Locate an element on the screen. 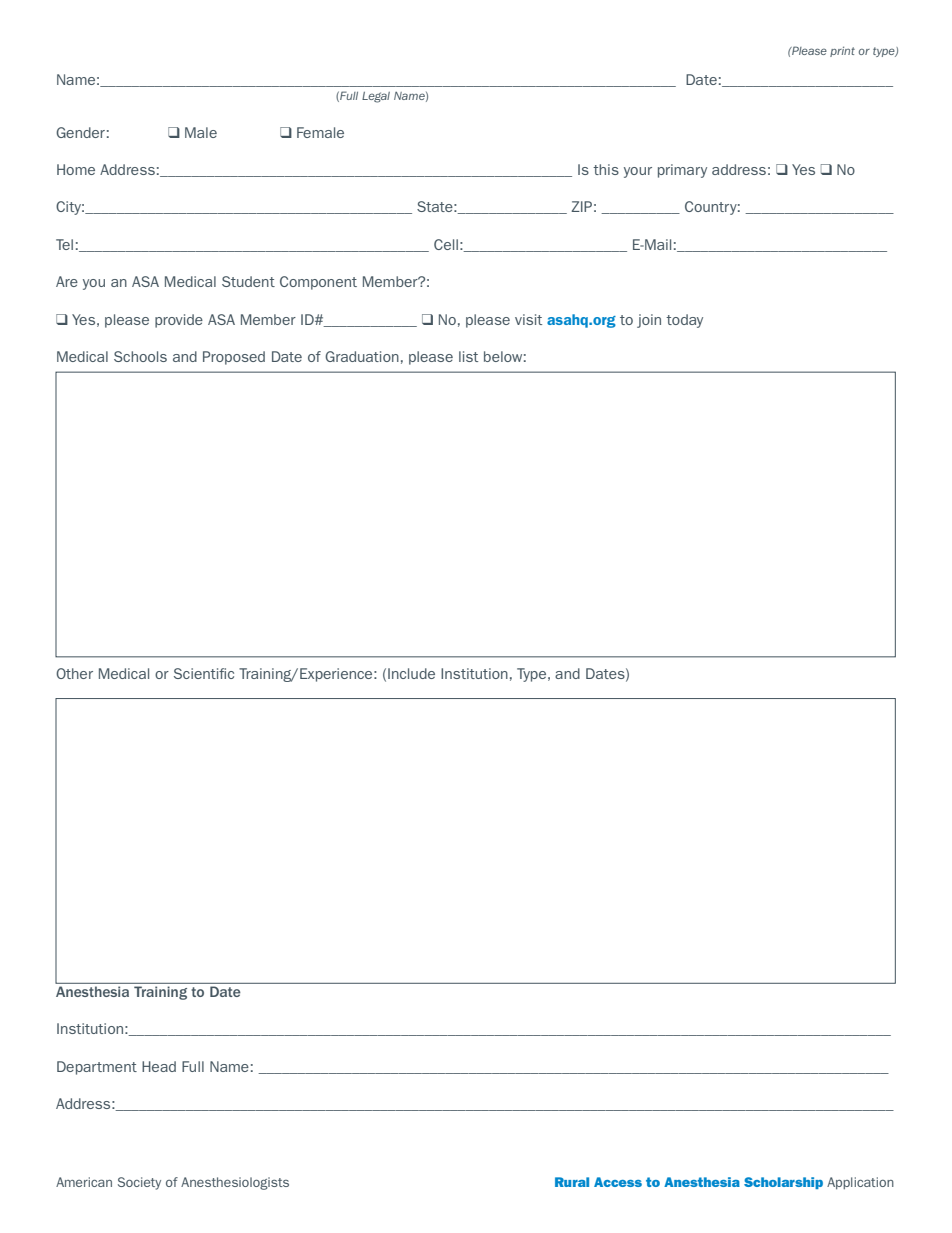 This screenshot has height=1233, width=952. today is located at coordinates (684, 321).
